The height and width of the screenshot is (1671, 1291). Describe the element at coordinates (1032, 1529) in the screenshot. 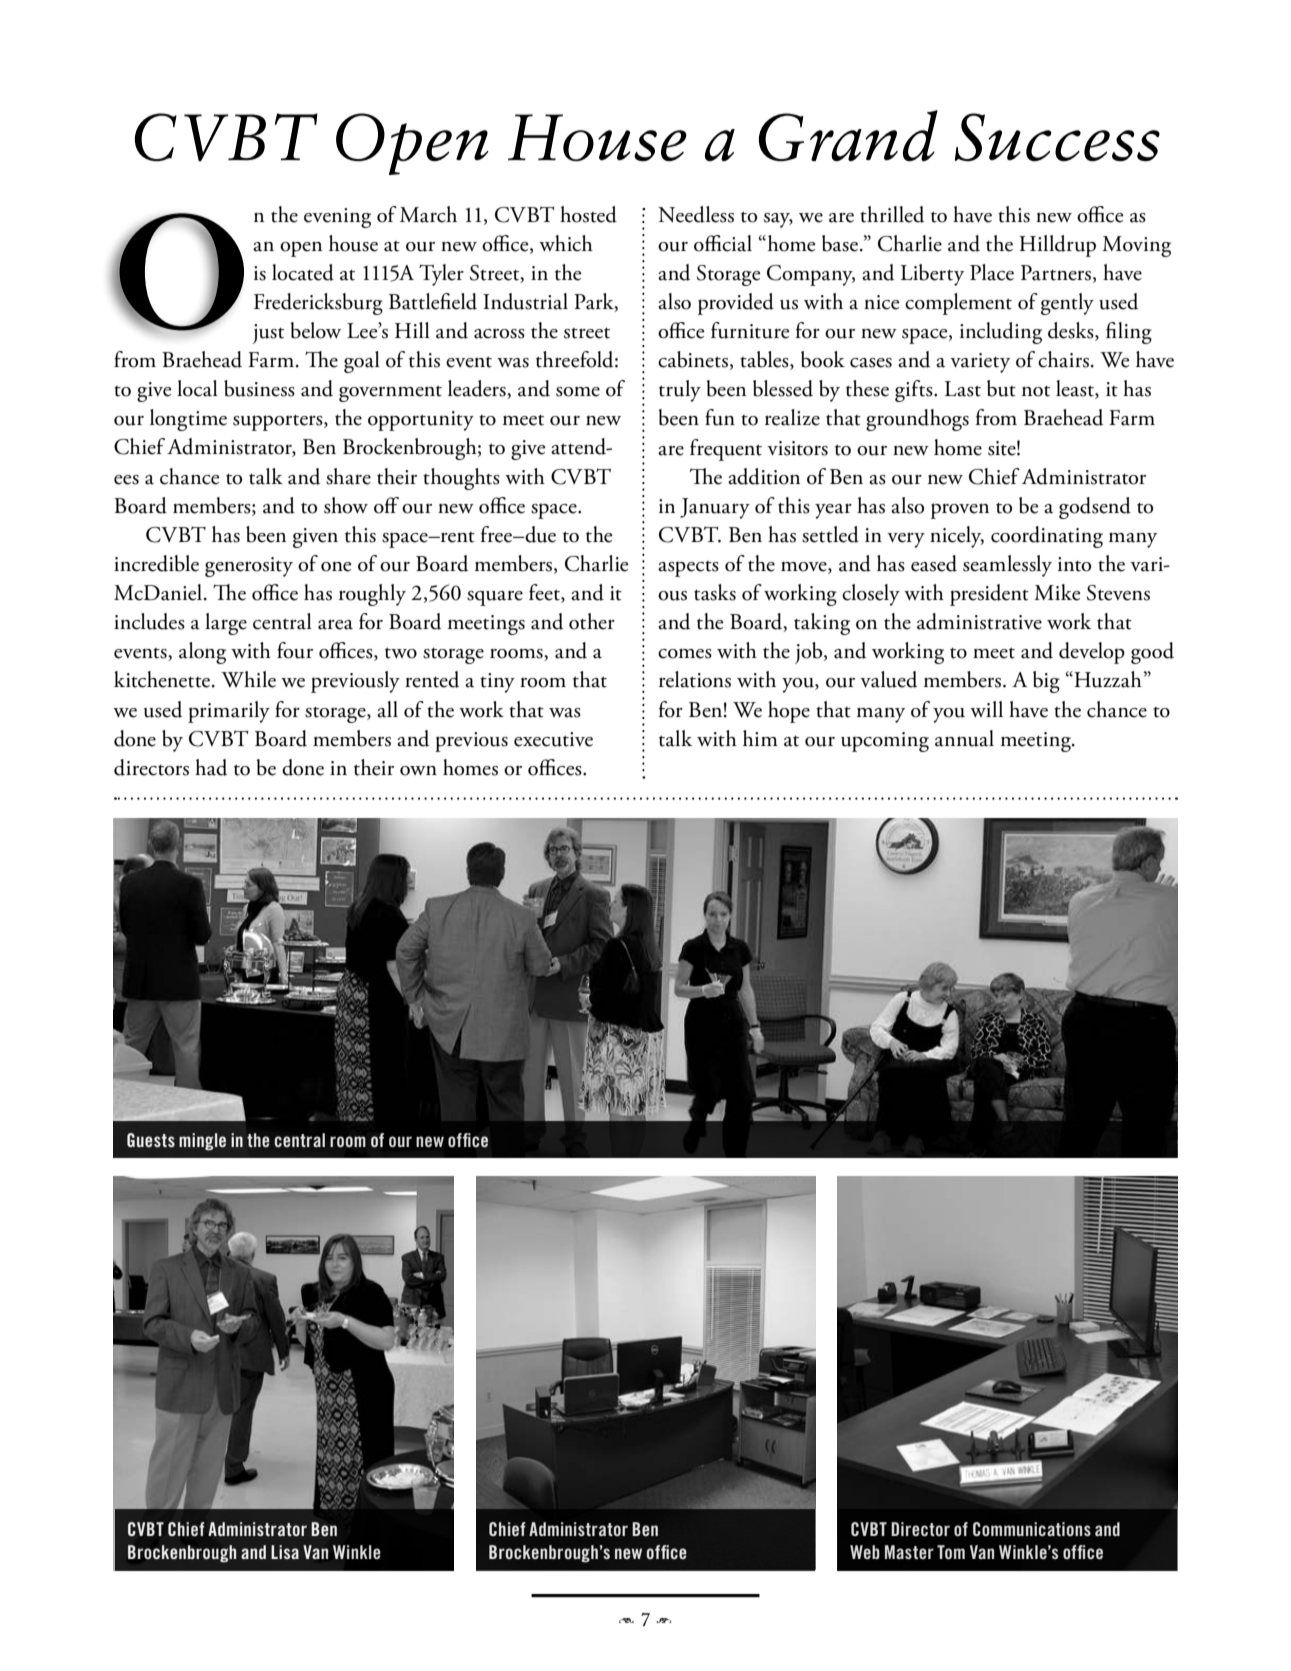

I see `Communications` at that location.
